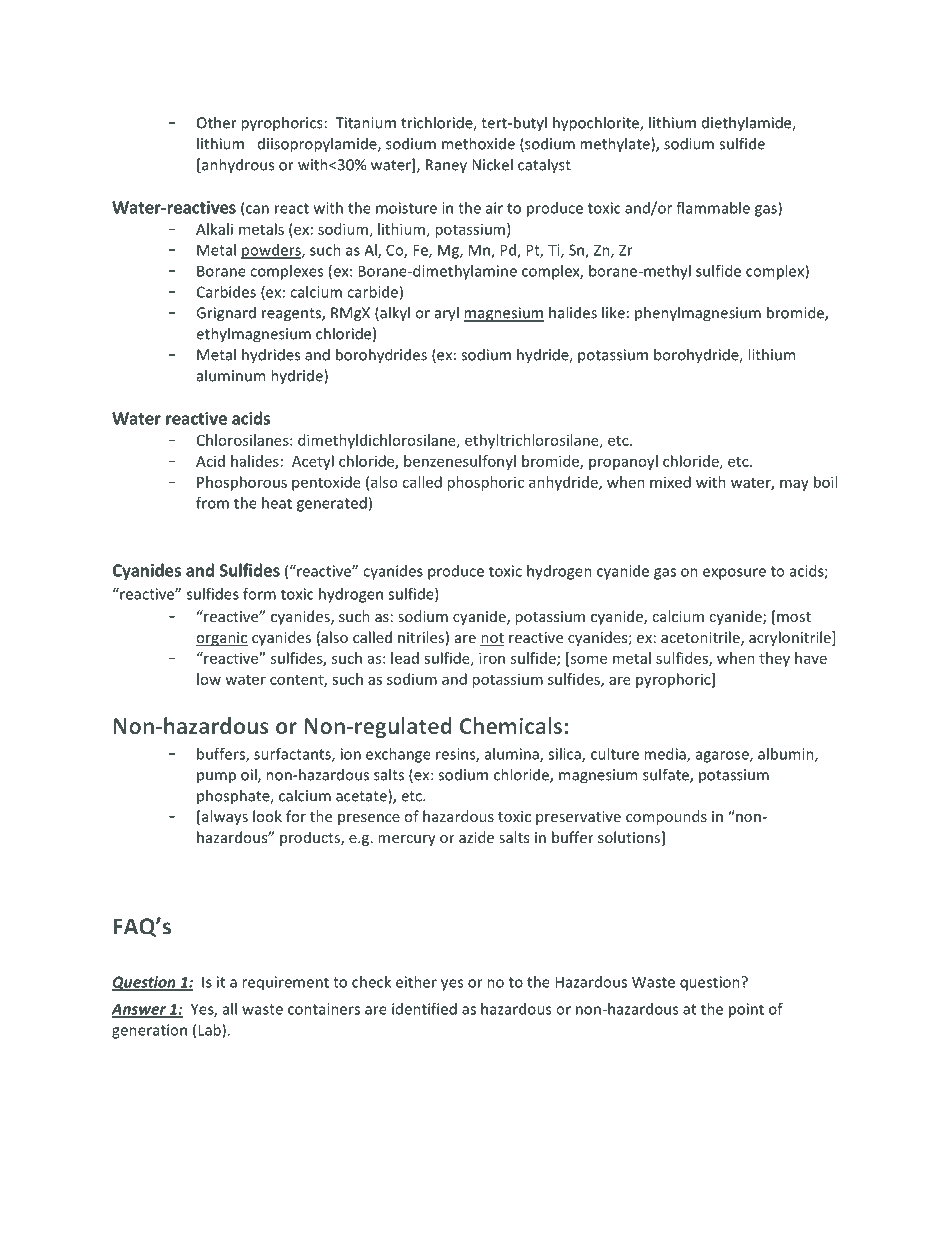  Describe the element at coordinates (424, 1009) in the screenshot. I see `identified` at that location.
